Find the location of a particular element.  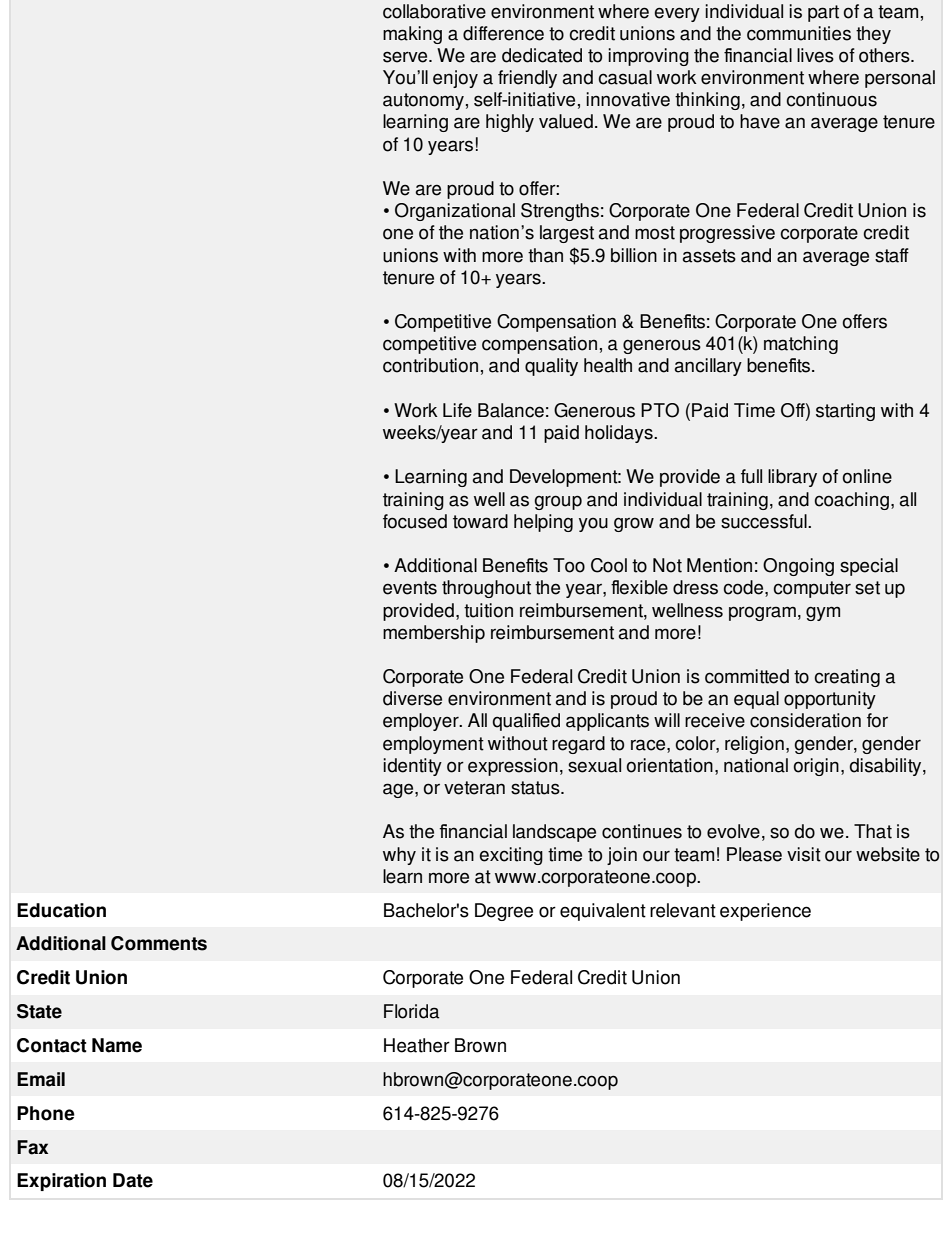

Life is located at coordinates (457, 410).
